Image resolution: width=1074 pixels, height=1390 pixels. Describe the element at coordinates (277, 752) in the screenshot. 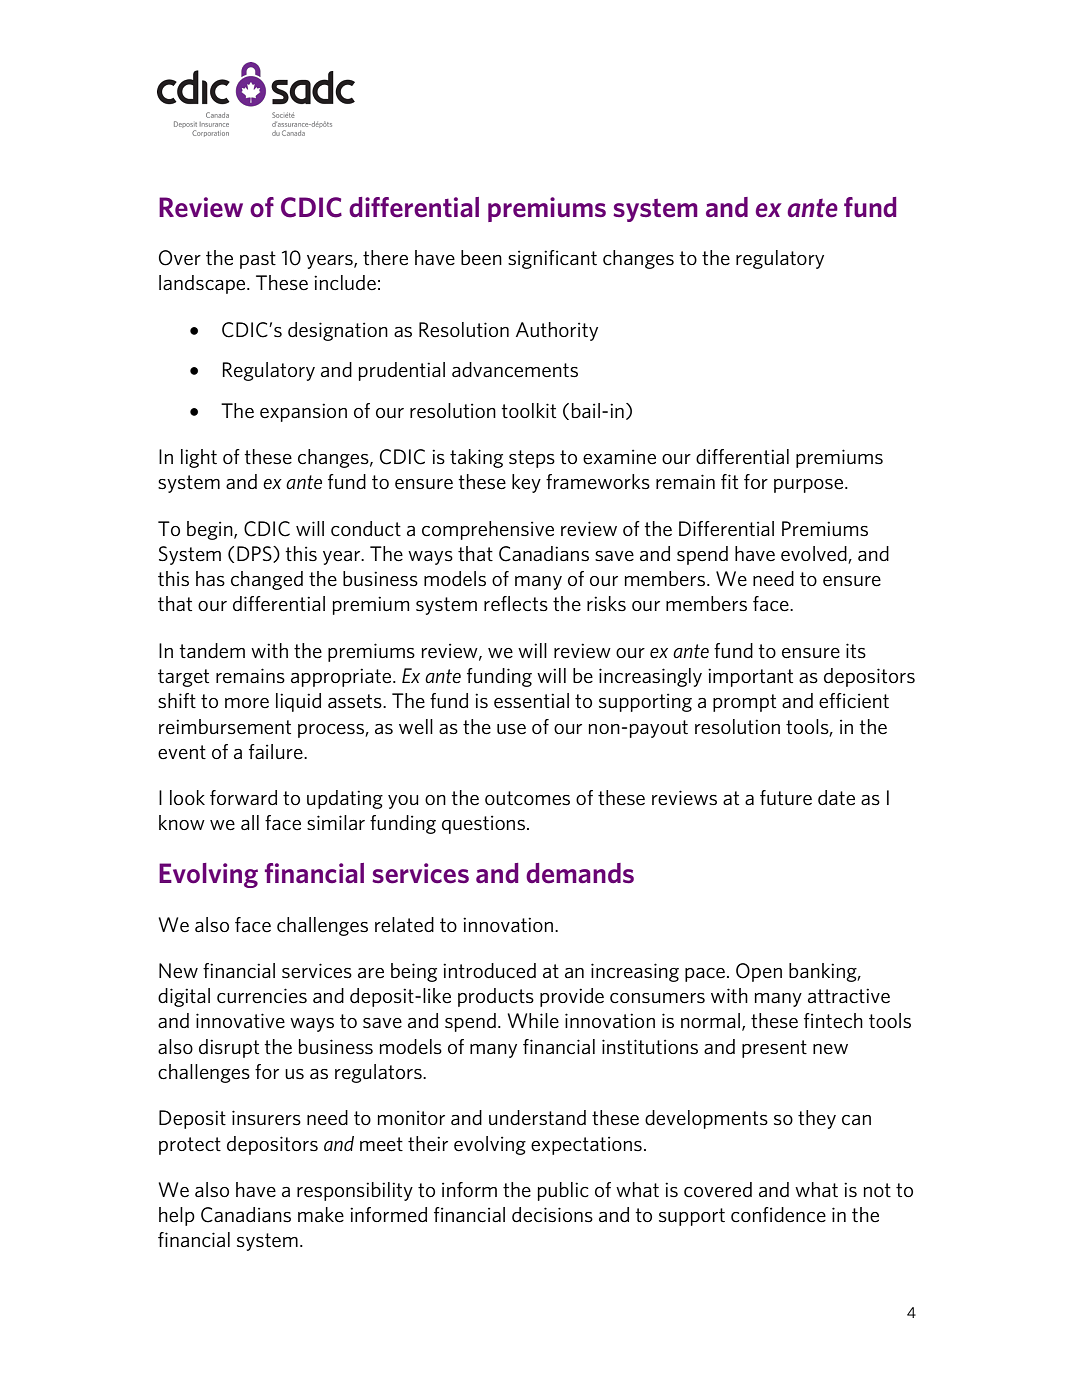

I see `failure` at that location.
